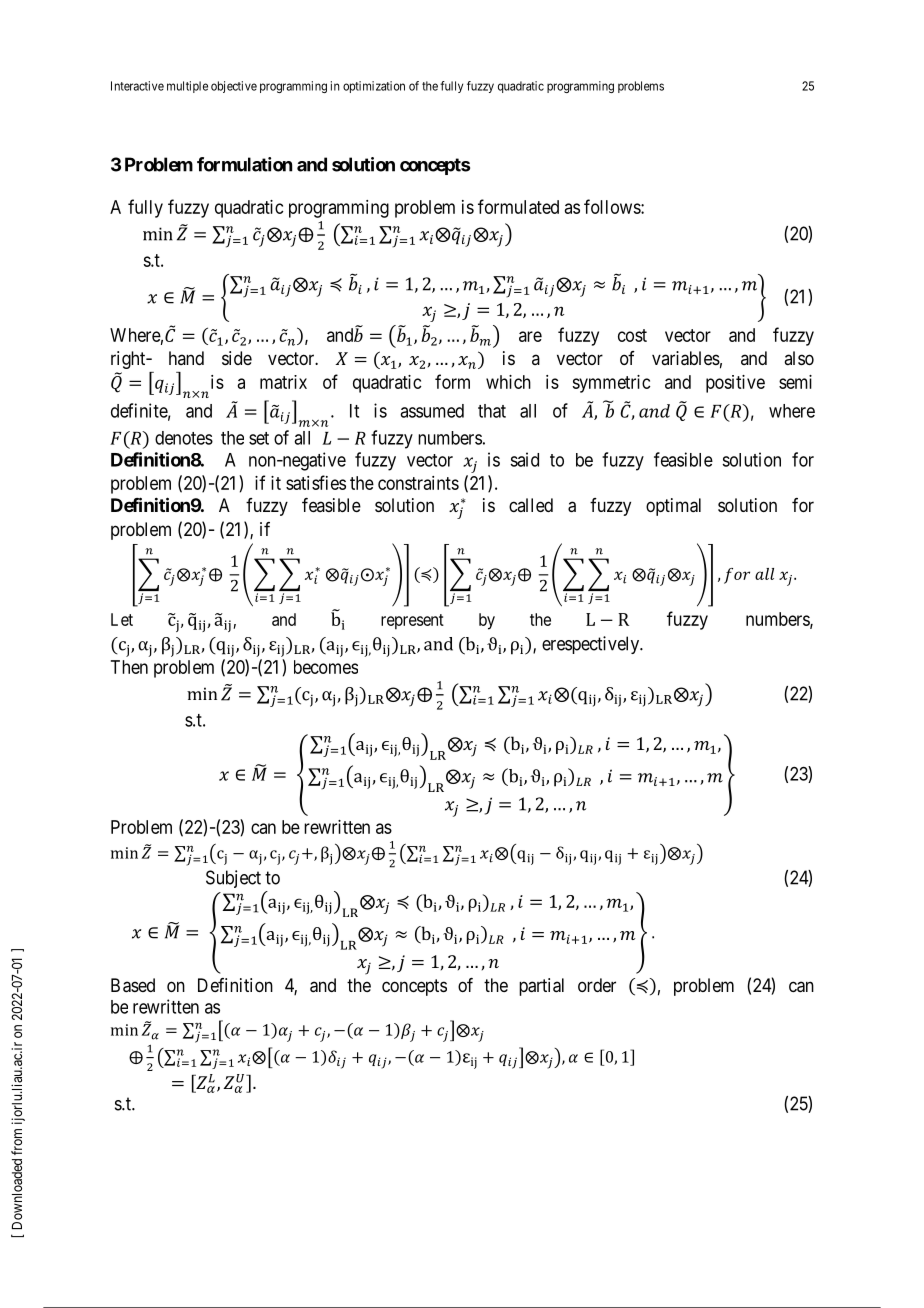 This screenshot has width=924, height=1308. Describe the element at coordinates (673, 507) in the screenshot. I see `optimal` at that location.
